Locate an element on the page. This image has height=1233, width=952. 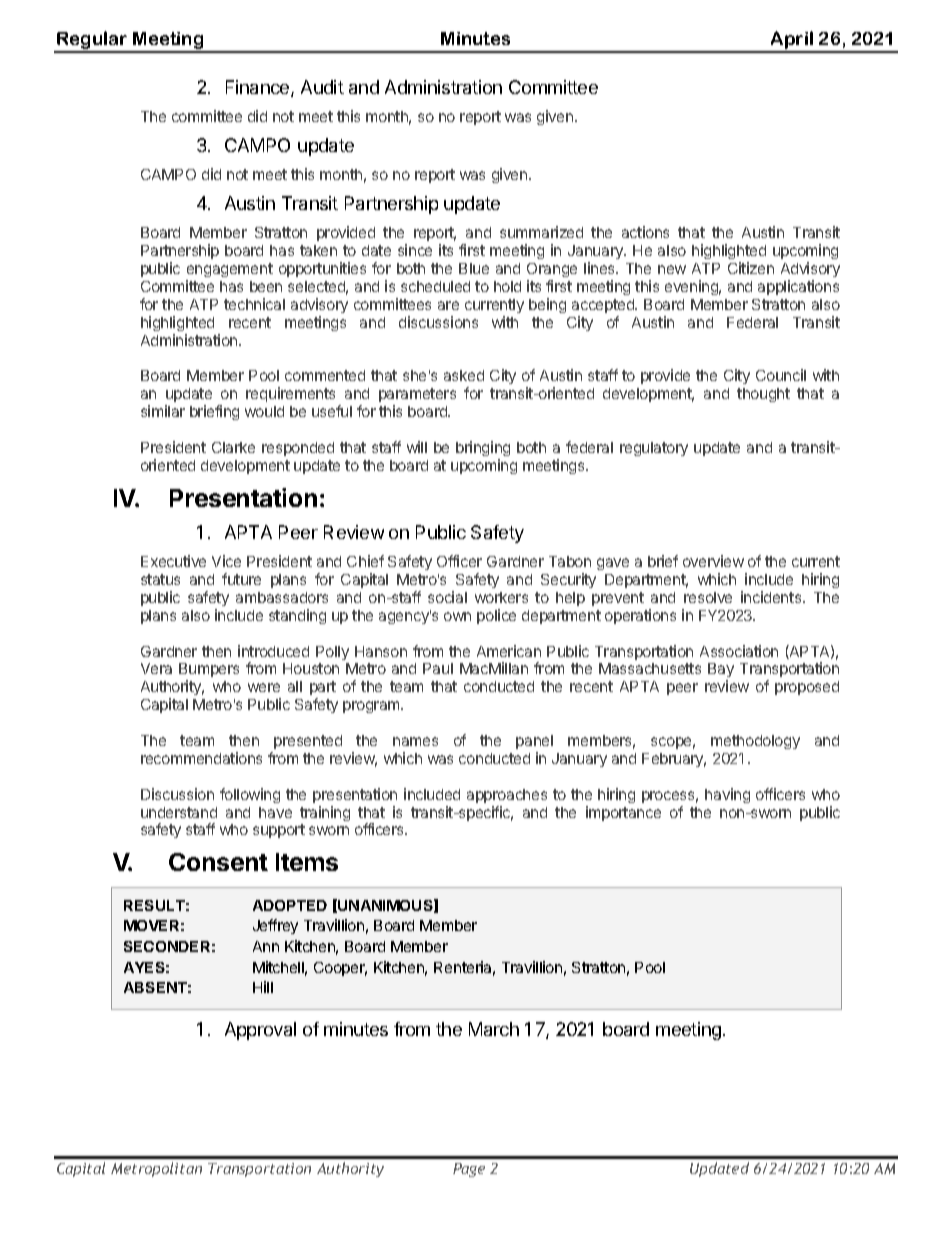
Audit is located at coordinates (322, 87).
